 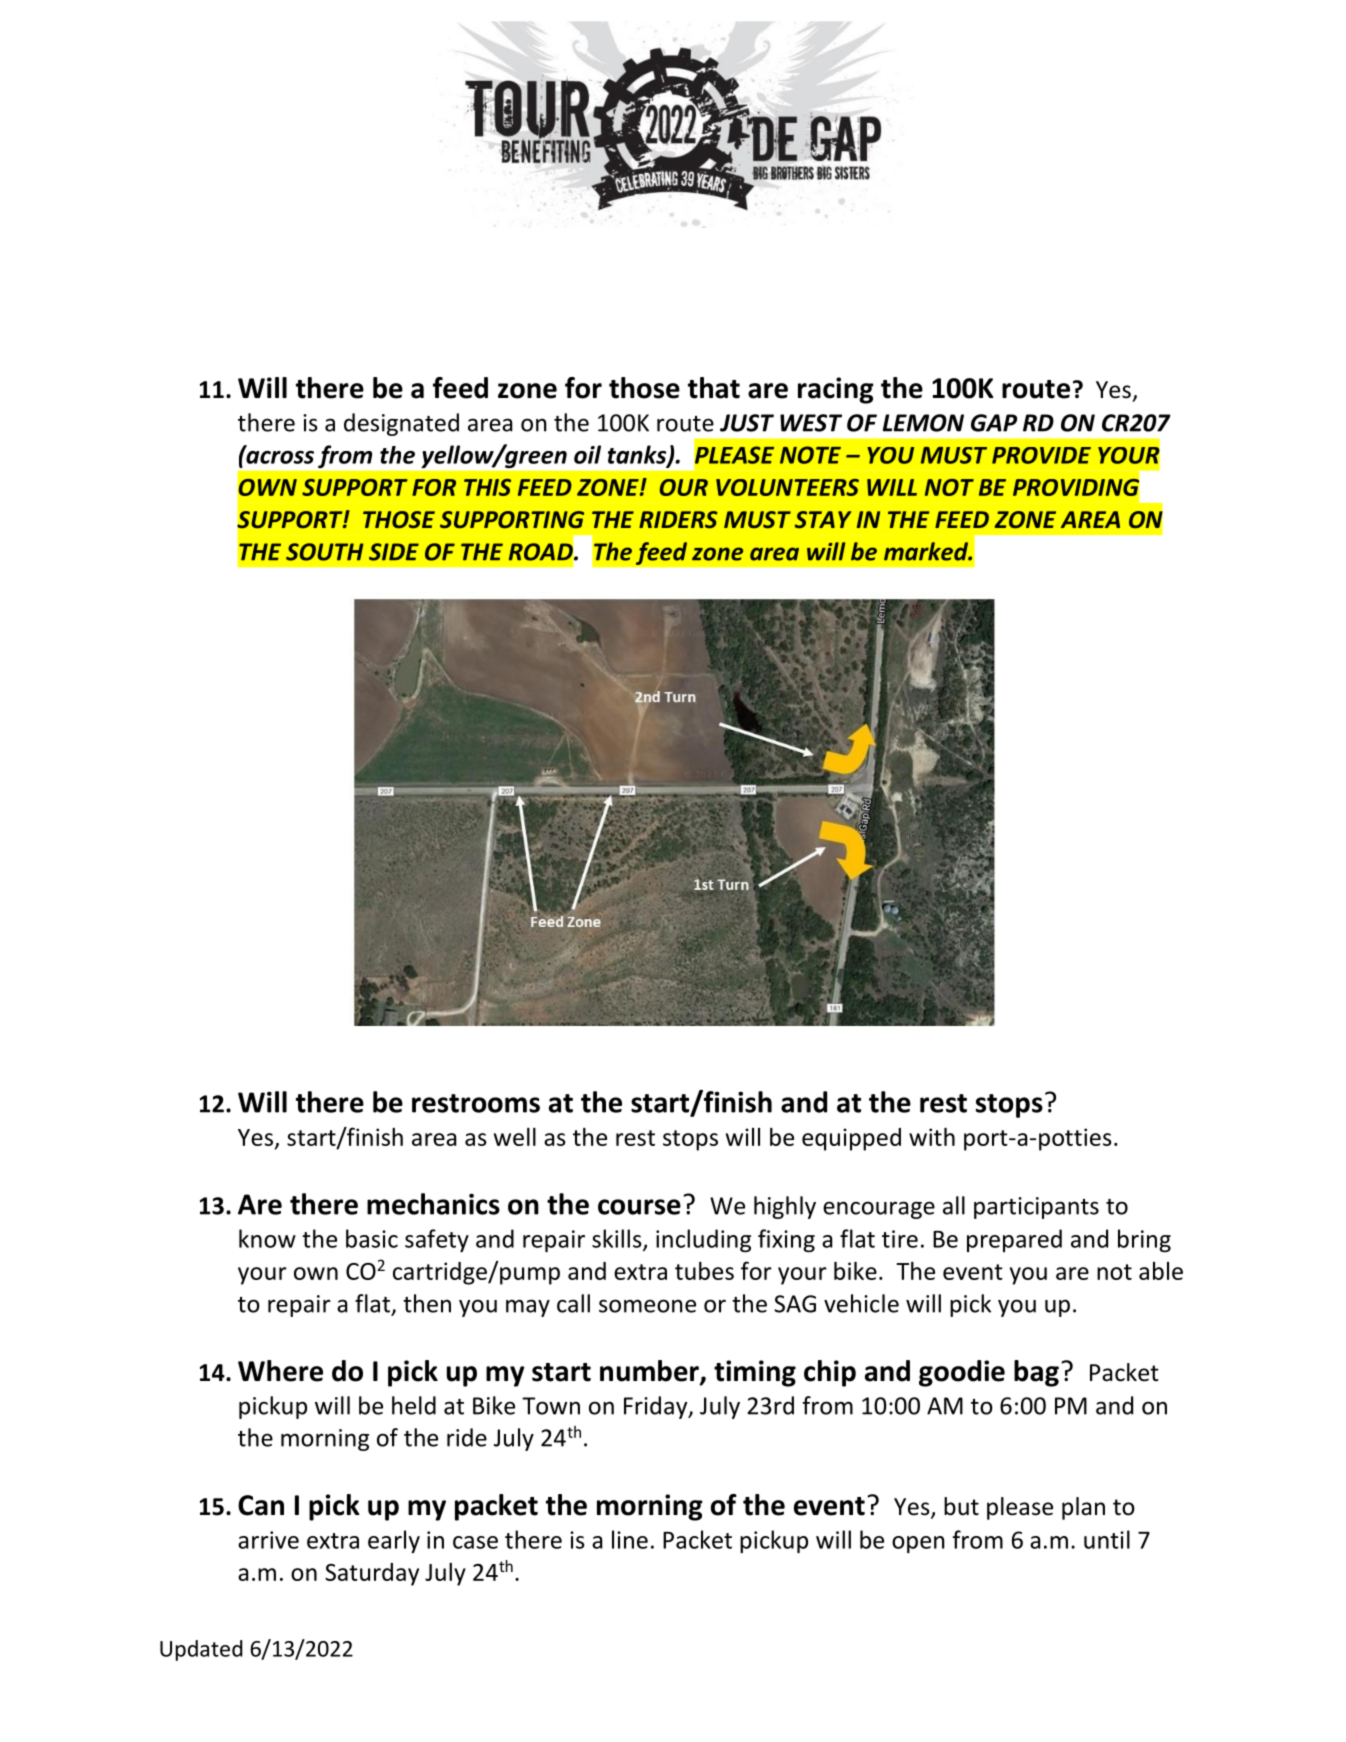 What do you see at coordinates (324, 552) in the screenshot?
I see `SOUTH` at bounding box center [324, 552].
